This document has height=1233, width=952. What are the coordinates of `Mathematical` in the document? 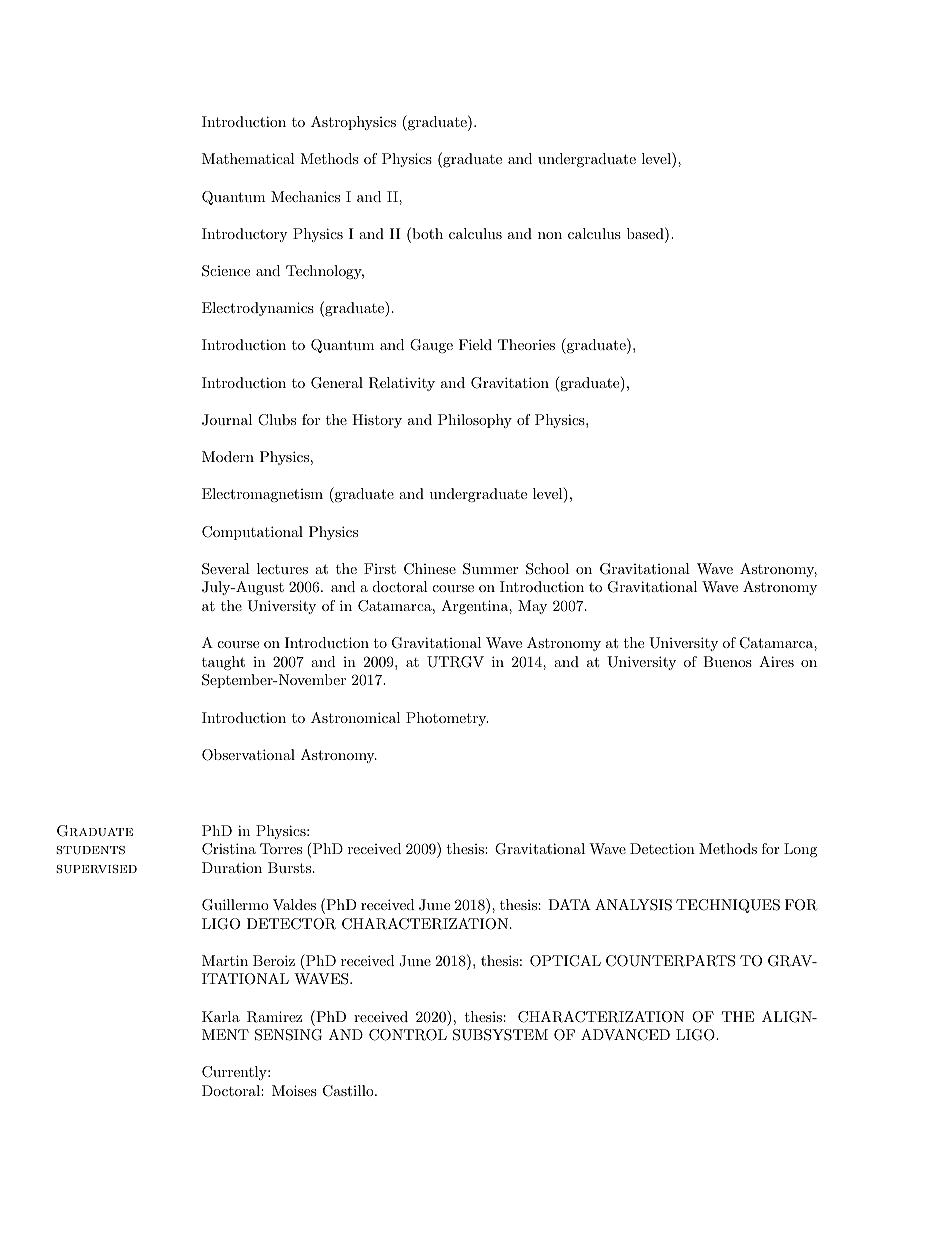 It's located at (248, 158).
